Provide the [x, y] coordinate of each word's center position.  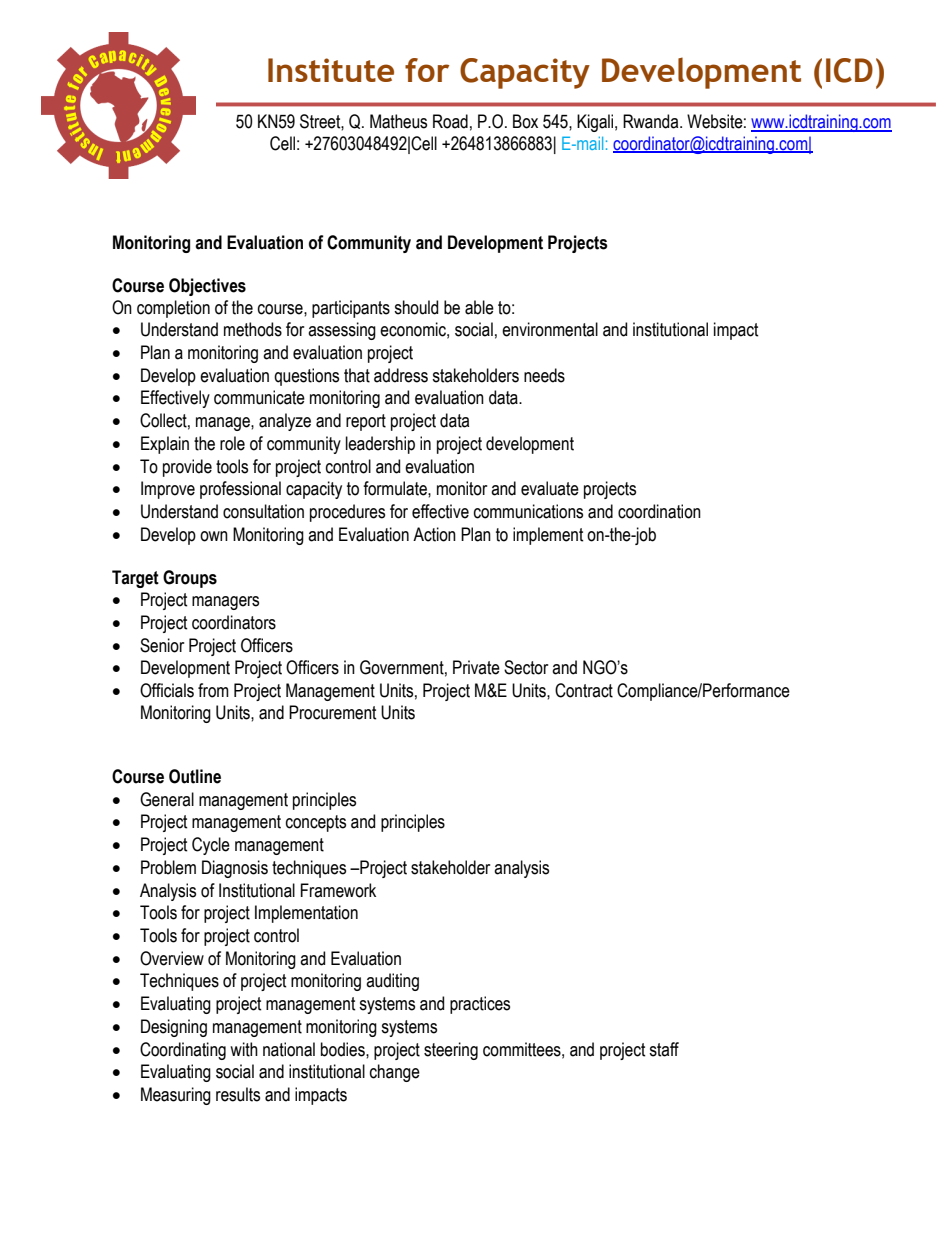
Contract [584, 690]
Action [434, 534]
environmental [550, 329]
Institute [331, 70]
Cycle [211, 846]
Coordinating [183, 1051]
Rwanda [652, 121]
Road [450, 121]
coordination [659, 511]
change [395, 1073]
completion [173, 309]
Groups [190, 579]
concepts [316, 823]
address [401, 375]
